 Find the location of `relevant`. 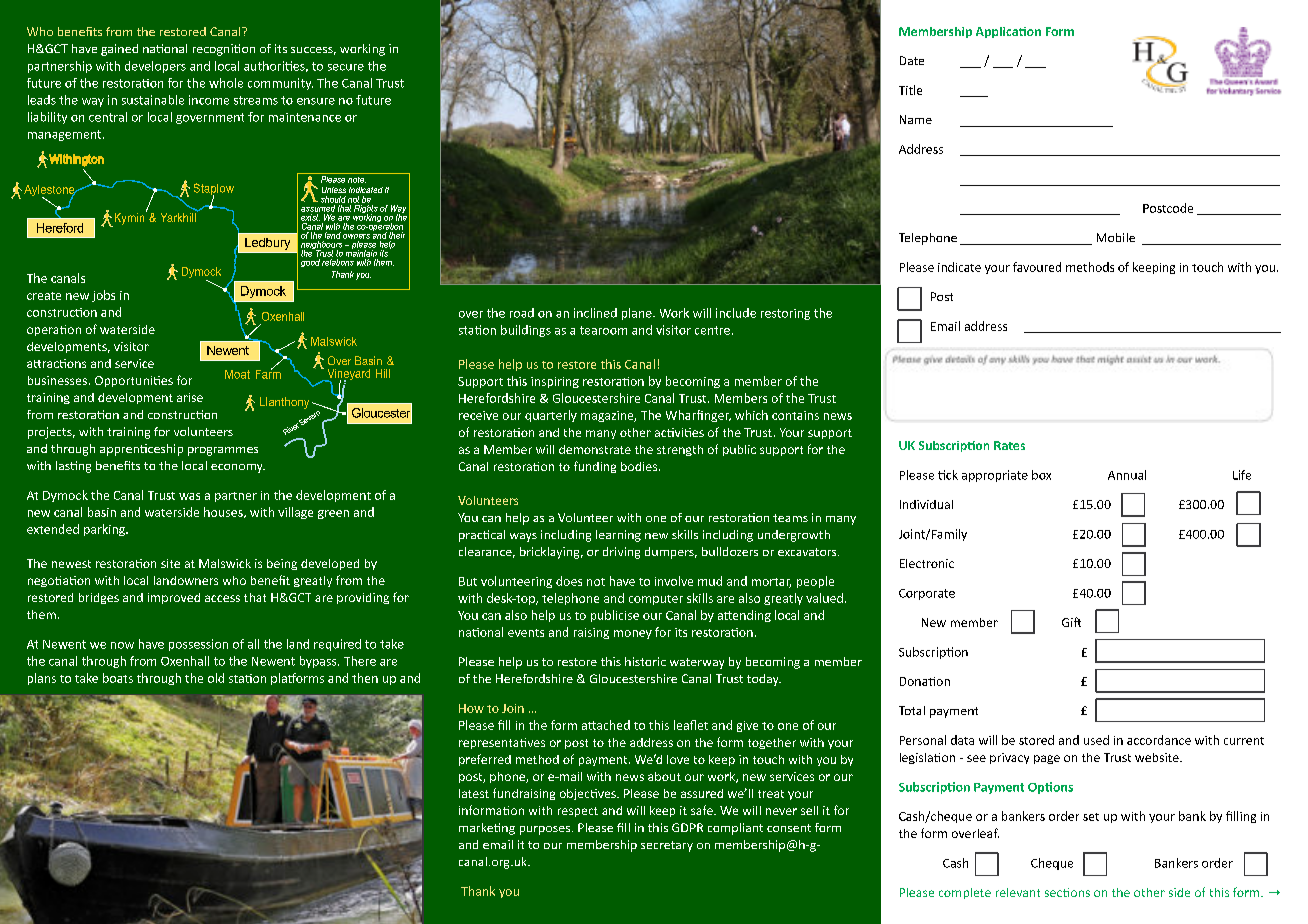

relevant is located at coordinates (1018, 892).
